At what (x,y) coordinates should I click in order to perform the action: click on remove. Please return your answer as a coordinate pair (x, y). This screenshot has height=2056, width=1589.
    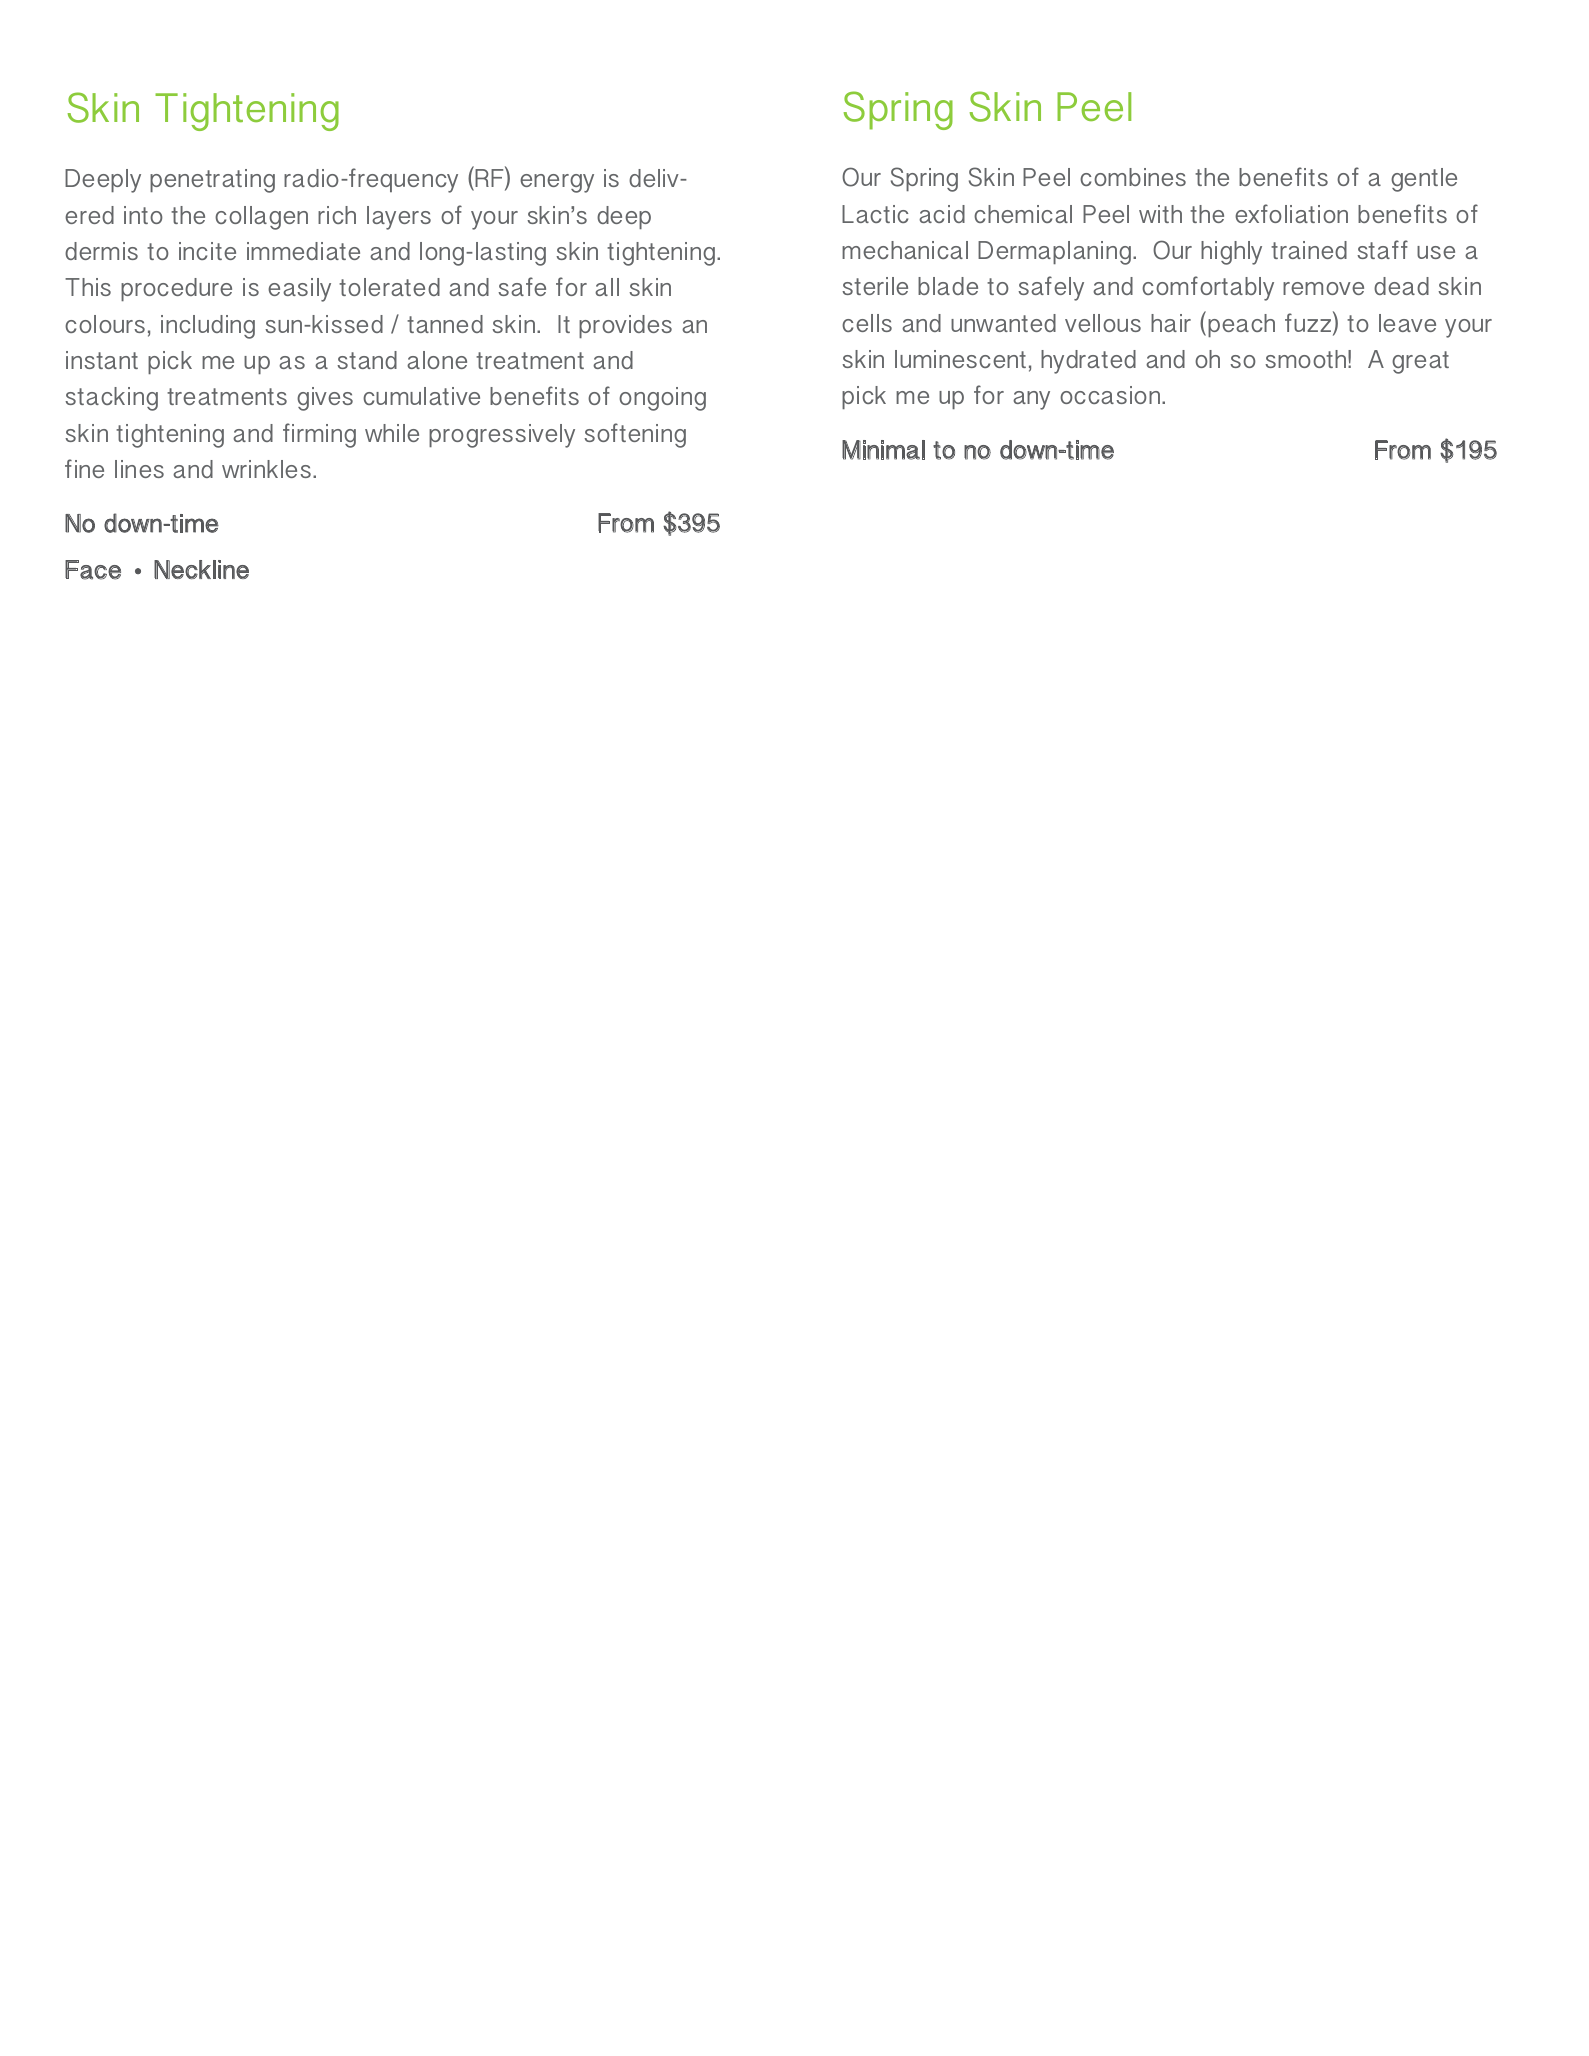
    Looking at the image, I should click on (1323, 288).
